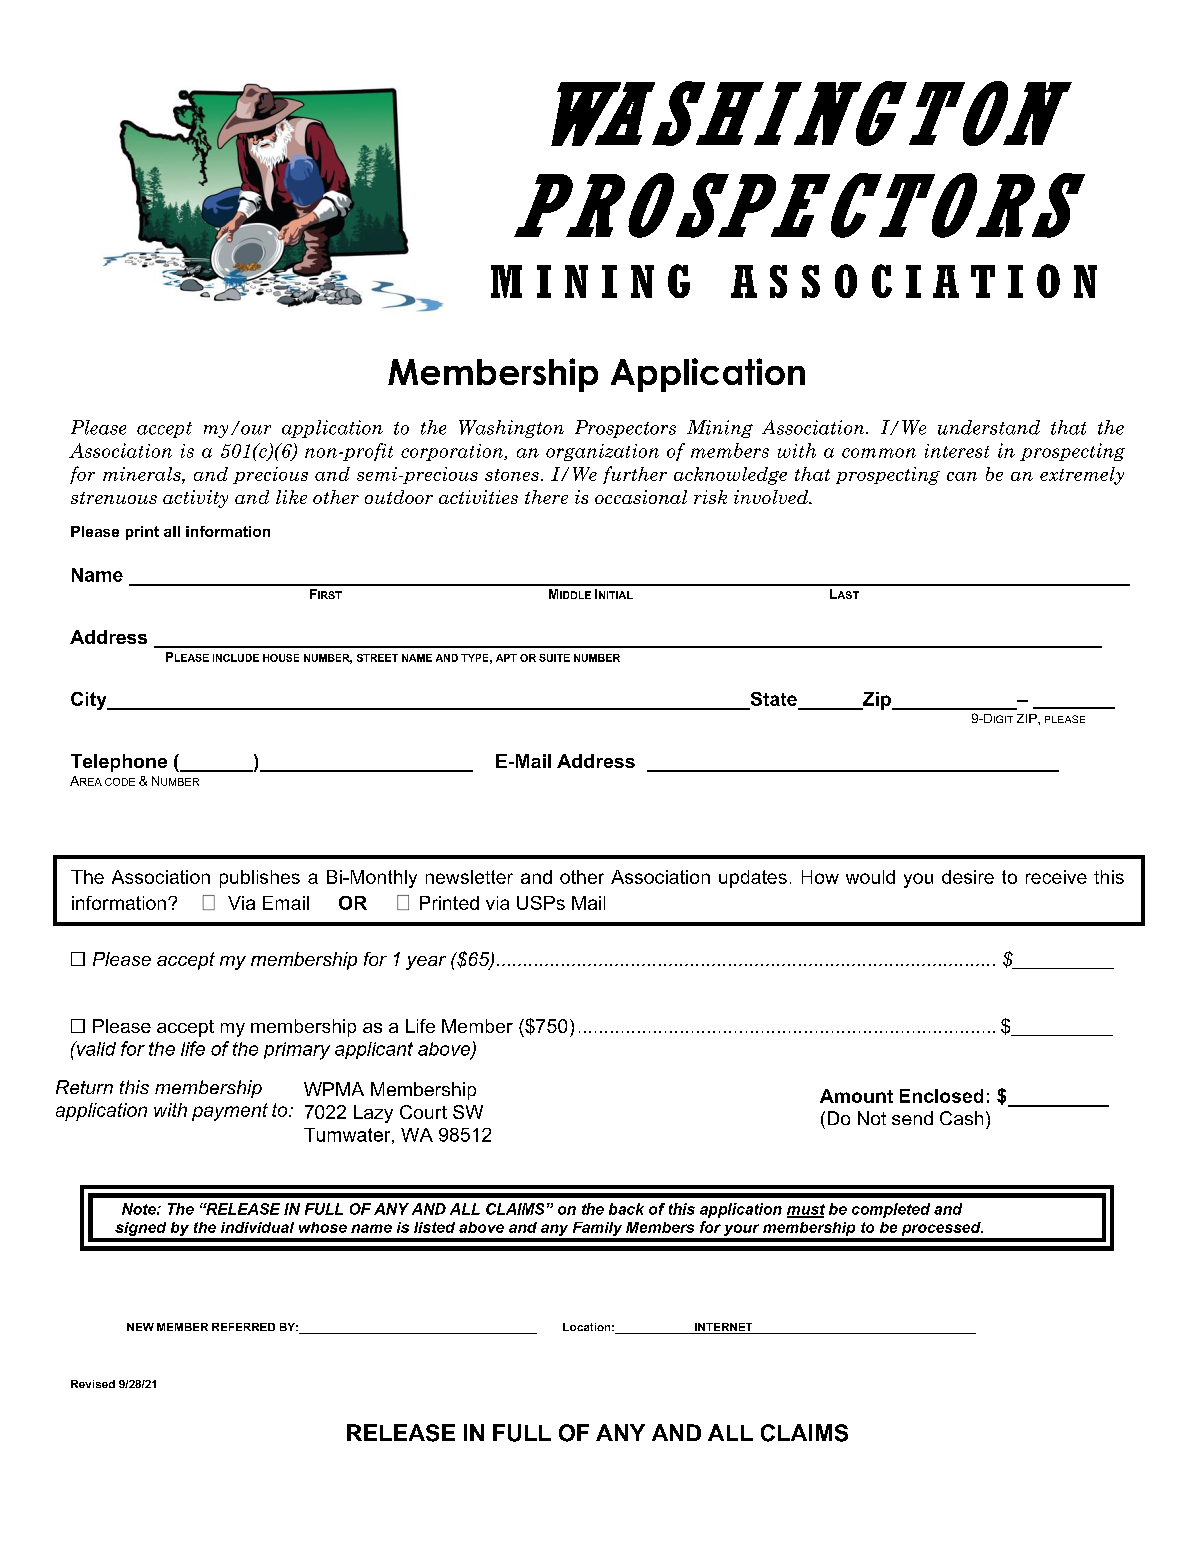 Image resolution: width=1195 pixels, height=1547 pixels. I want to click on INTERNET, so click(724, 1328).
